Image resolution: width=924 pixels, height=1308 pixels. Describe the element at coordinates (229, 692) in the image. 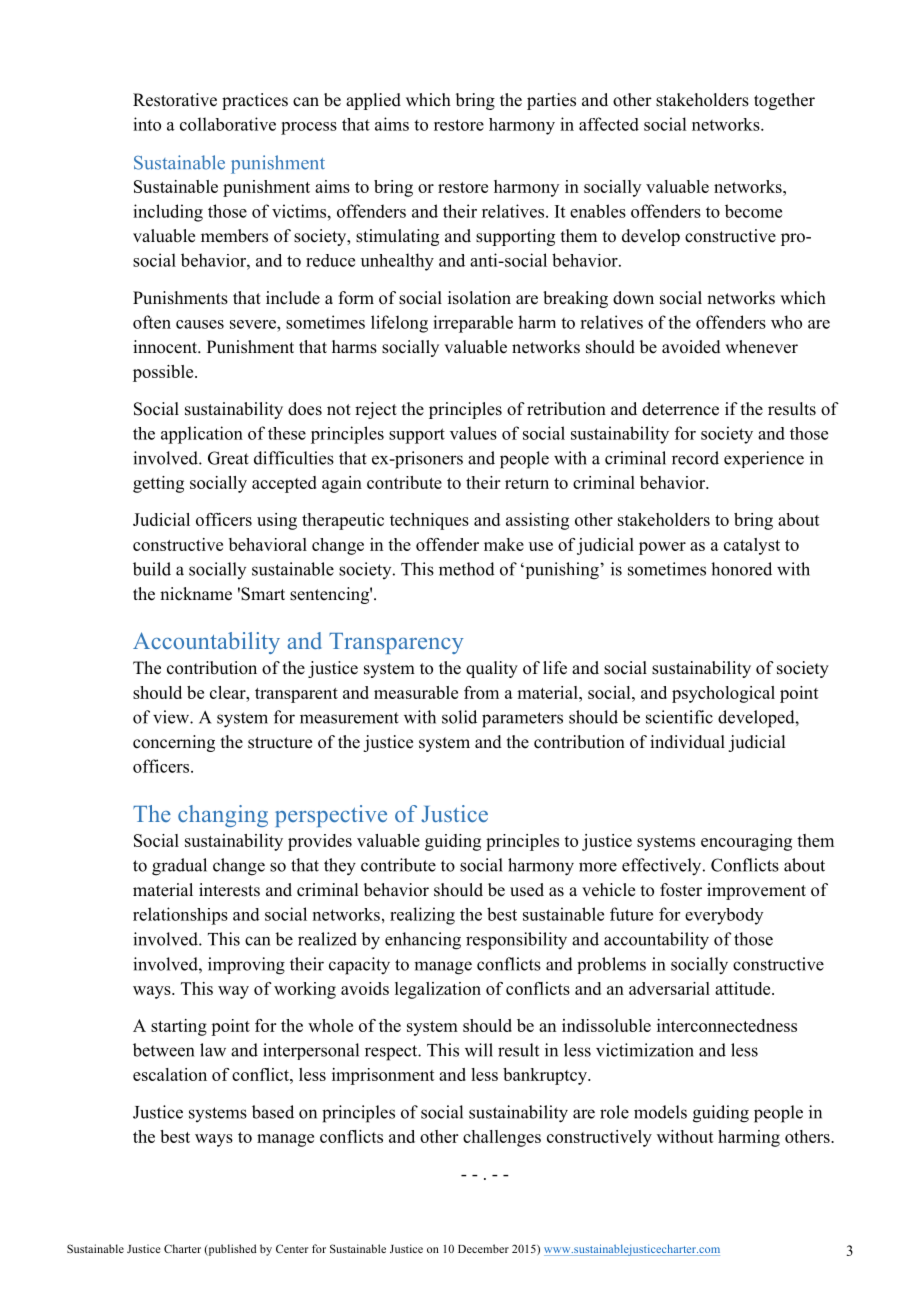

I see `clear` at that location.
